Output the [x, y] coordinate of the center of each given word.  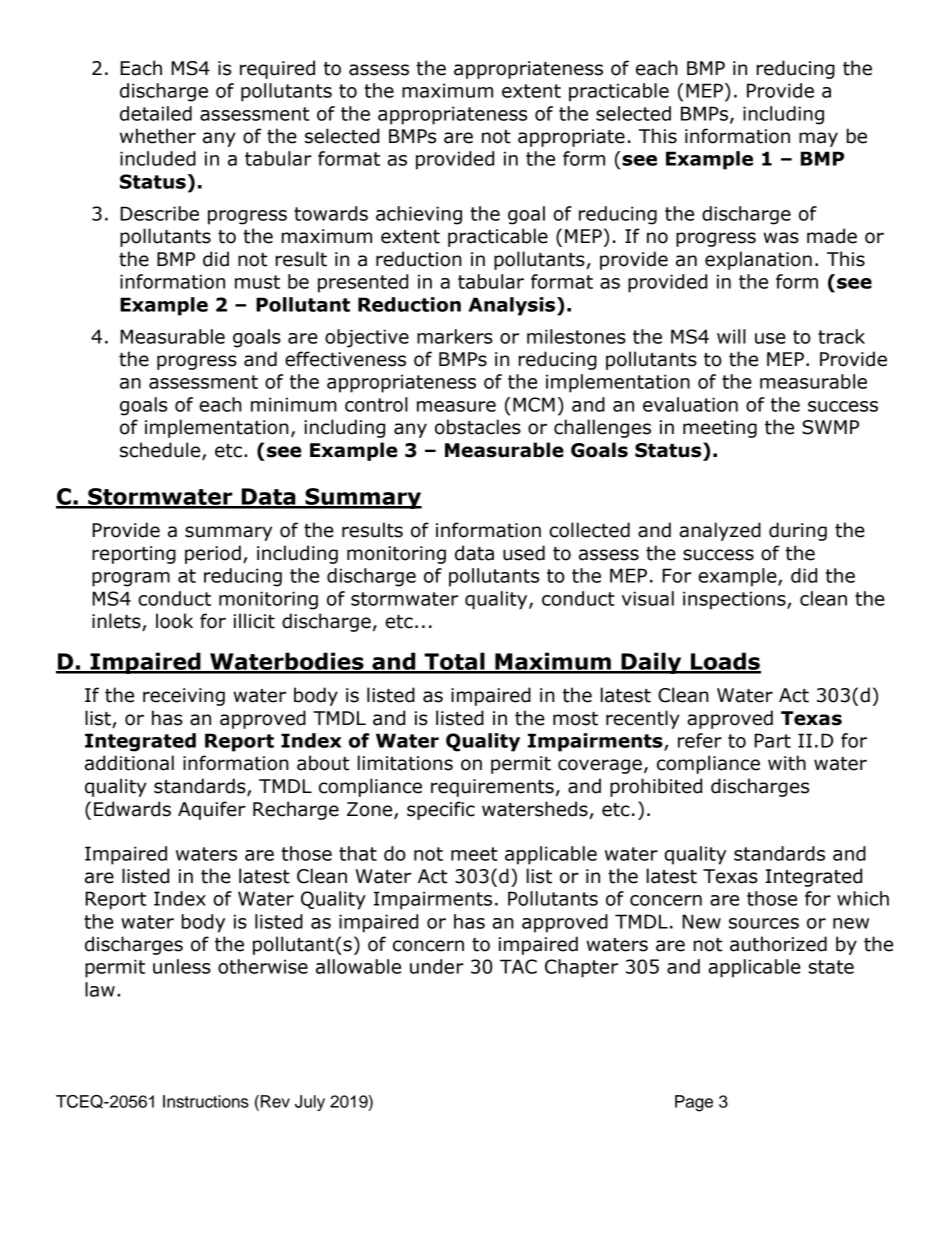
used [524, 553]
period [213, 554]
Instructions [206, 1101]
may [818, 139]
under [437, 966]
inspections [735, 600]
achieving [419, 215]
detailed [156, 113]
